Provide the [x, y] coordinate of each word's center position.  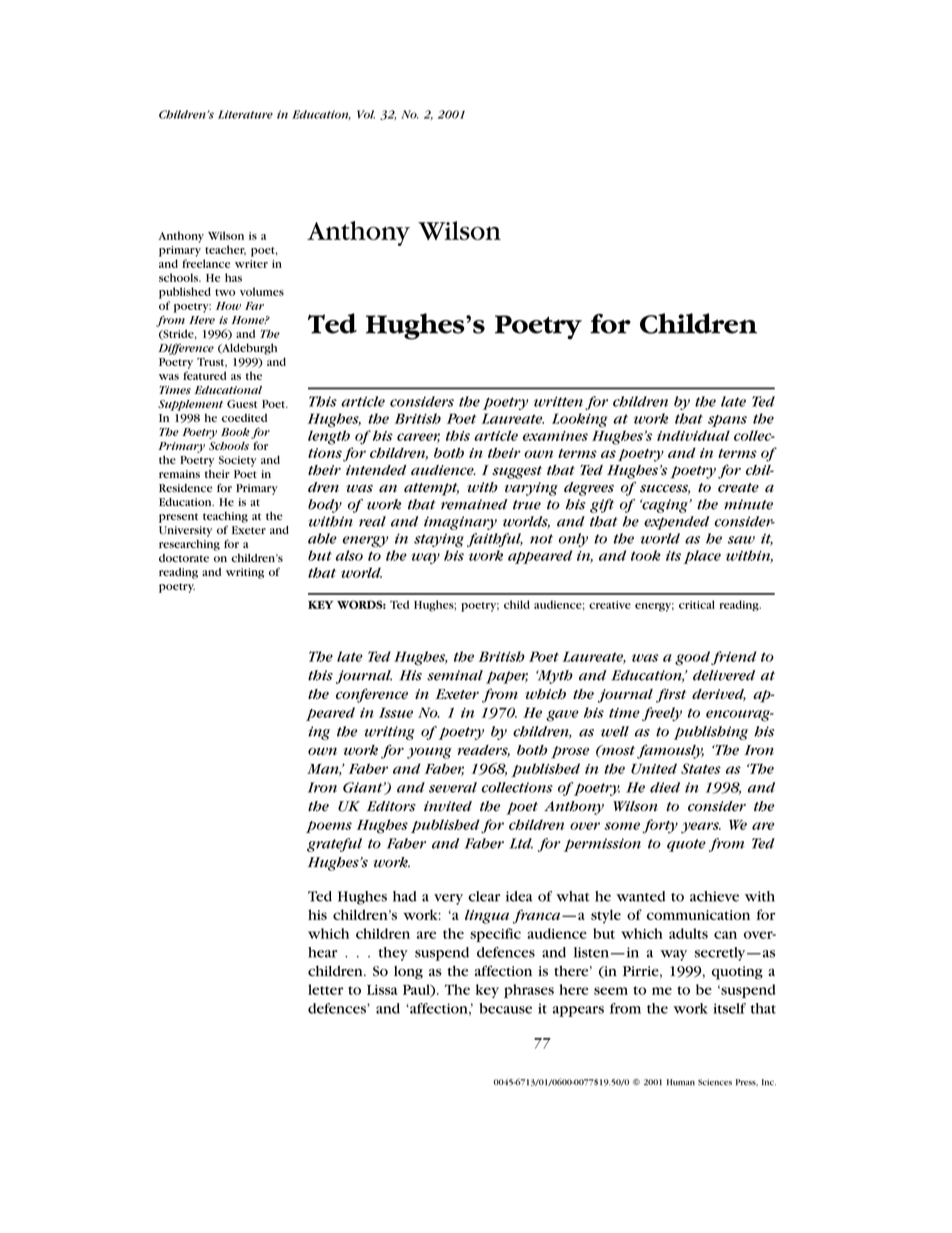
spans [727, 421]
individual [693, 435]
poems [329, 827]
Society [238, 461]
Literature [245, 114]
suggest [517, 472]
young [429, 753]
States [701, 768]
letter [326, 989]
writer [251, 264]
